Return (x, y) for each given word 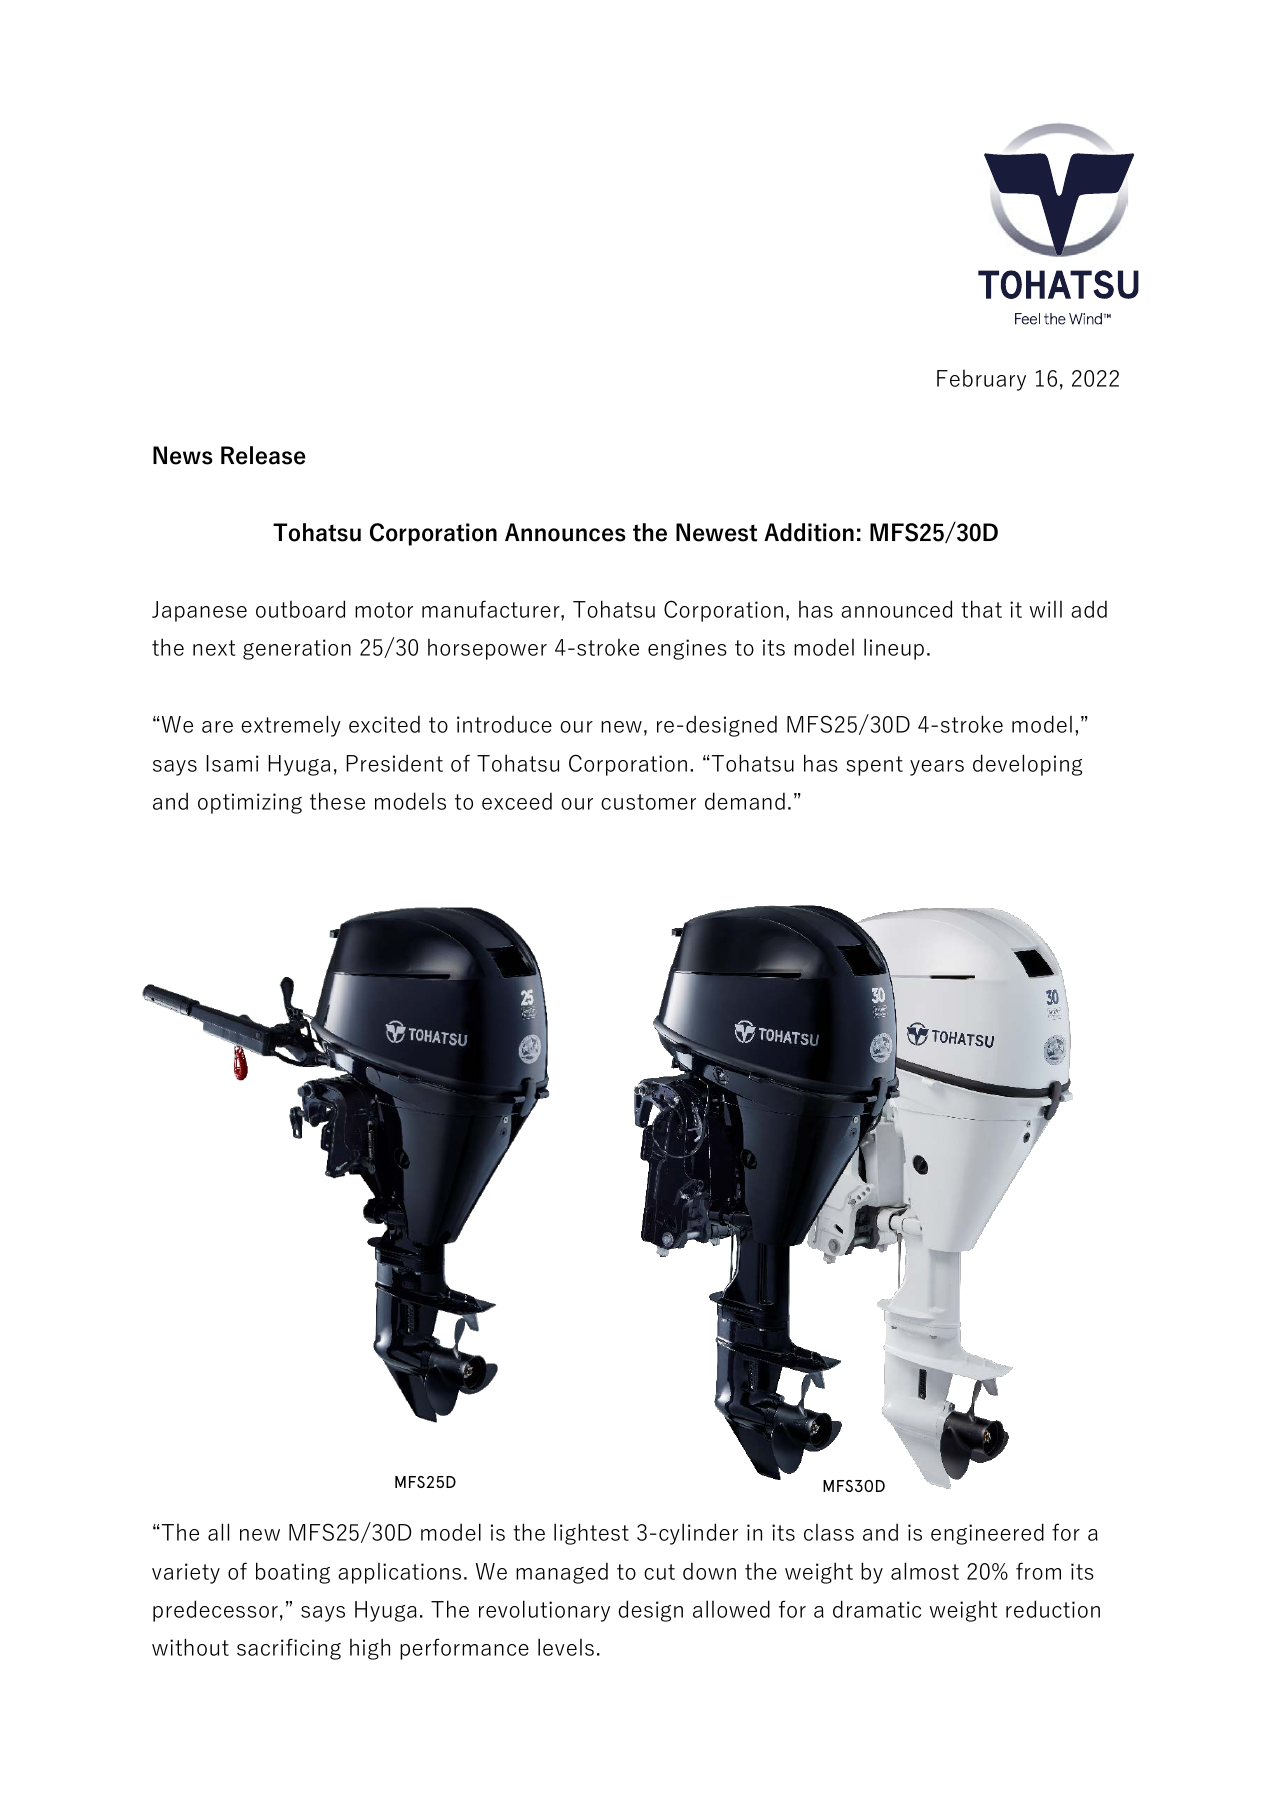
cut (659, 1572)
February (981, 380)
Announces (565, 532)
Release (263, 455)
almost (925, 1571)
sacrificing (289, 1649)
